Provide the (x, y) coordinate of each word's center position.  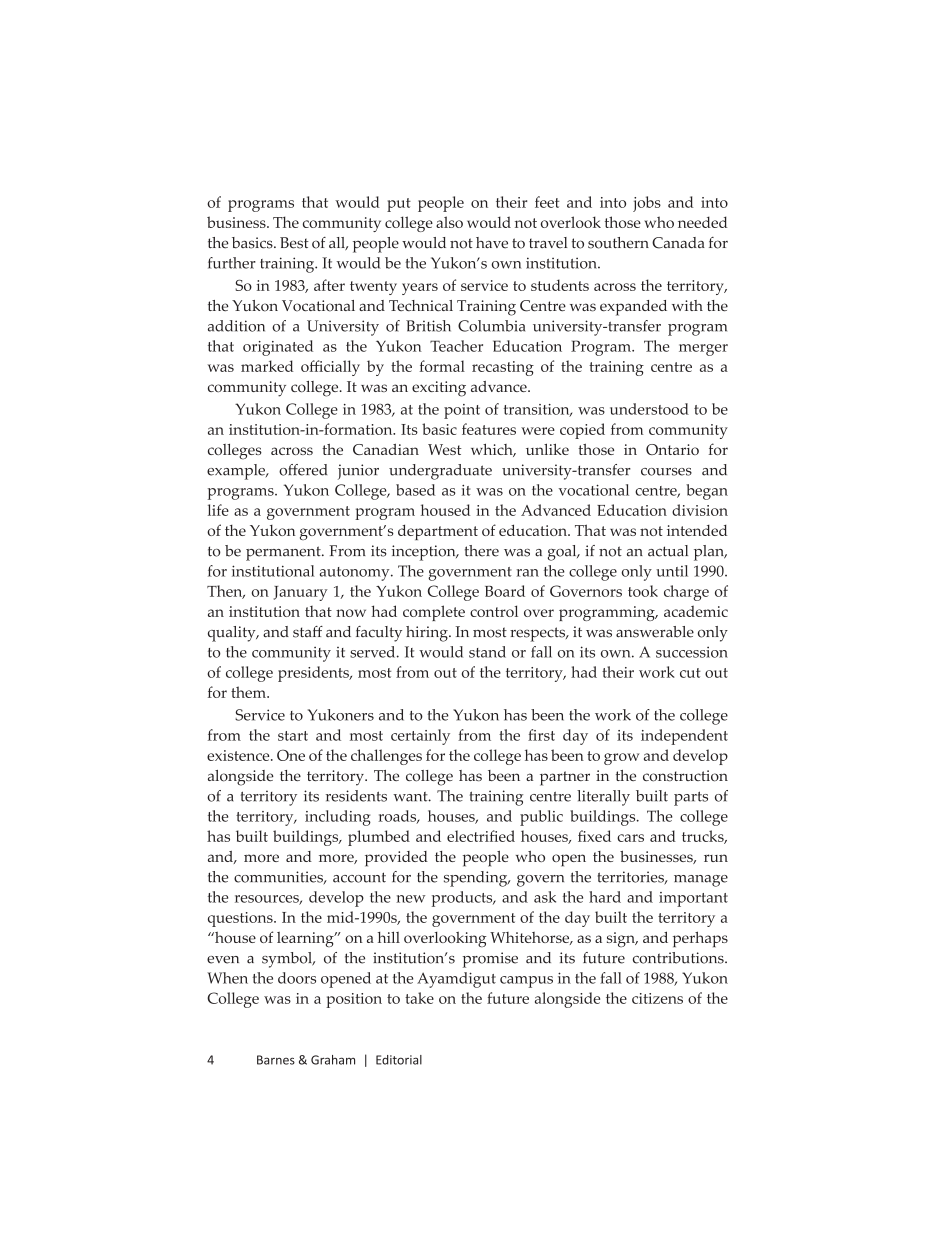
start (293, 736)
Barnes (276, 1060)
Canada (678, 243)
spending (477, 879)
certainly (420, 737)
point (462, 411)
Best (294, 243)
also (449, 222)
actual (668, 551)
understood (649, 409)
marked (267, 366)
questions (241, 919)
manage (701, 881)
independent (684, 737)
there (482, 551)
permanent (284, 553)
